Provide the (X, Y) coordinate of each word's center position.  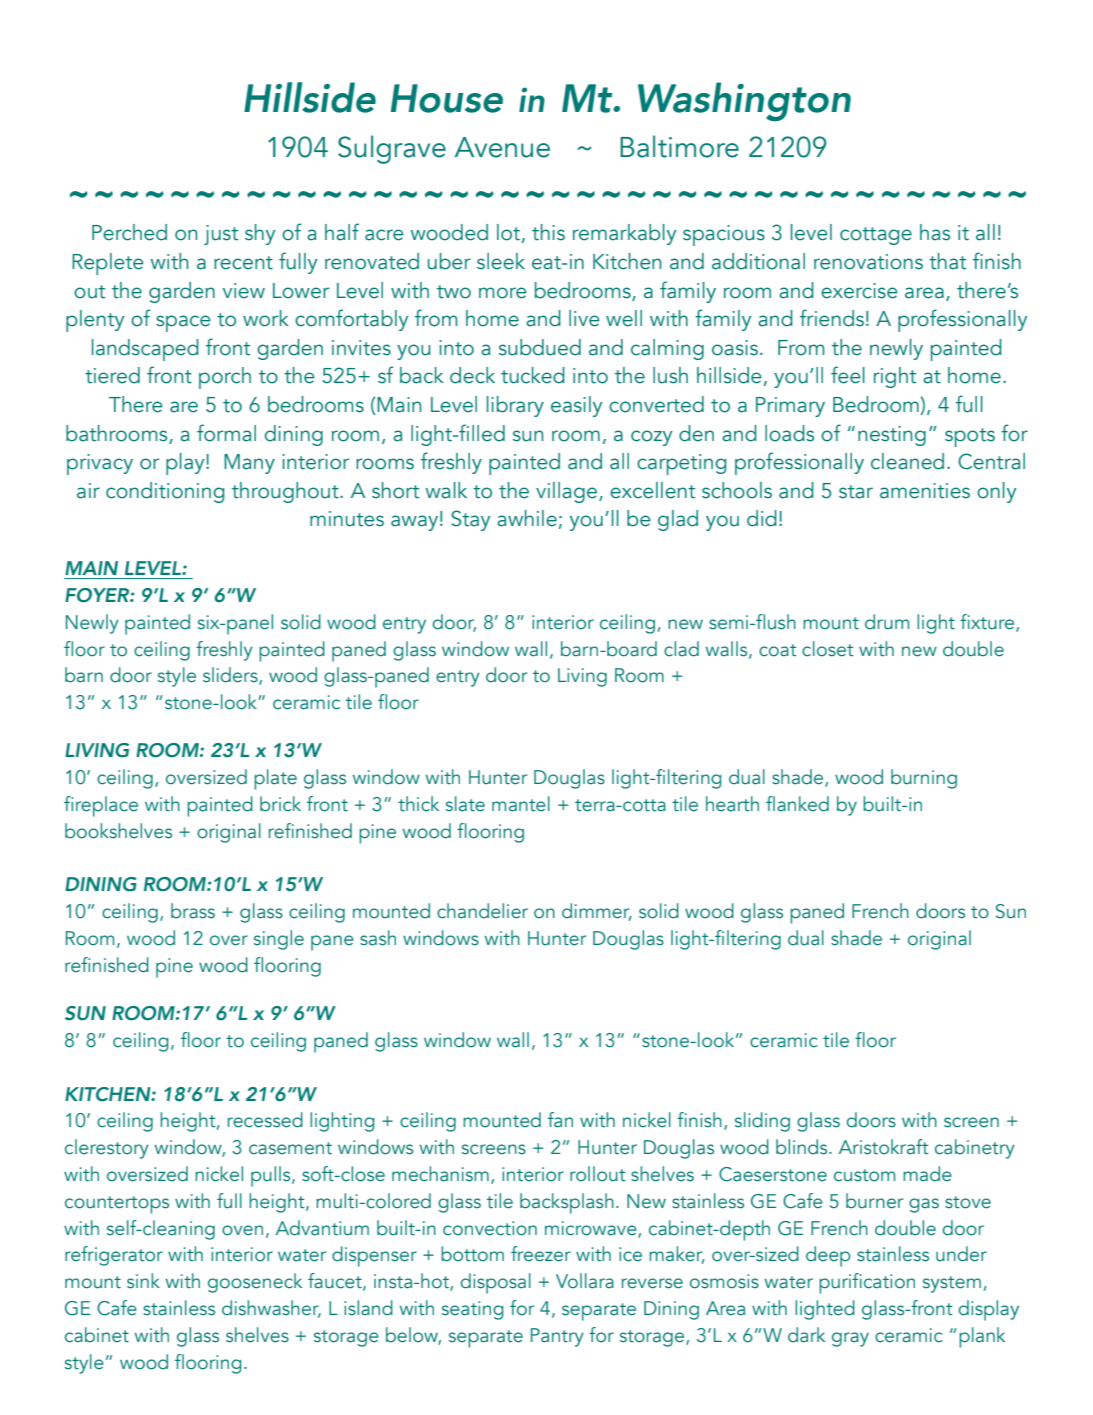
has (935, 232)
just (221, 235)
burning (924, 779)
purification (867, 1283)
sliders (231, 676)
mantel (521, 804)
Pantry (557, 1337)
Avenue (502, 147)
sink (143, 1281)
